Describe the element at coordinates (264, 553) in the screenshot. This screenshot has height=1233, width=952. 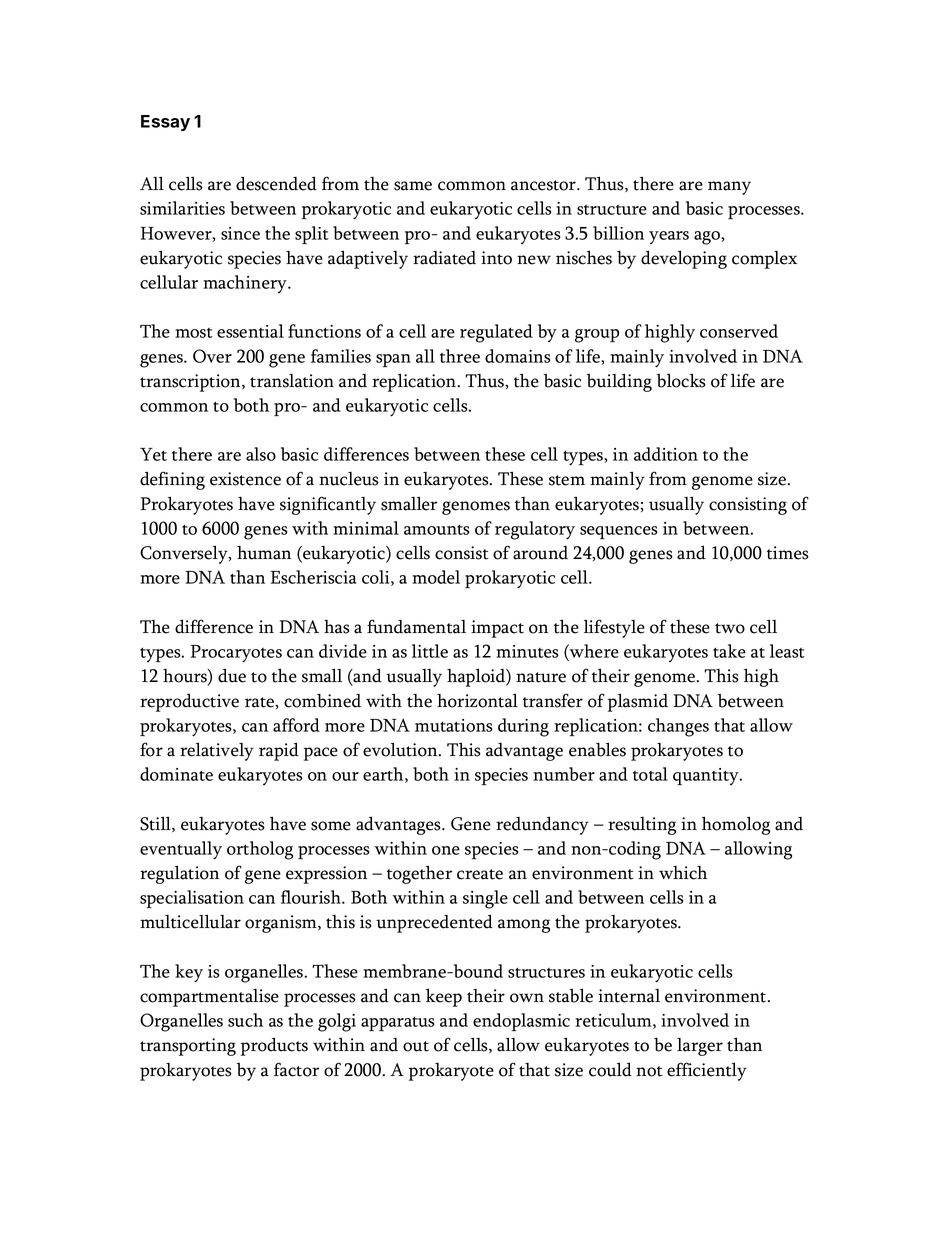
I see `human` at that location.
